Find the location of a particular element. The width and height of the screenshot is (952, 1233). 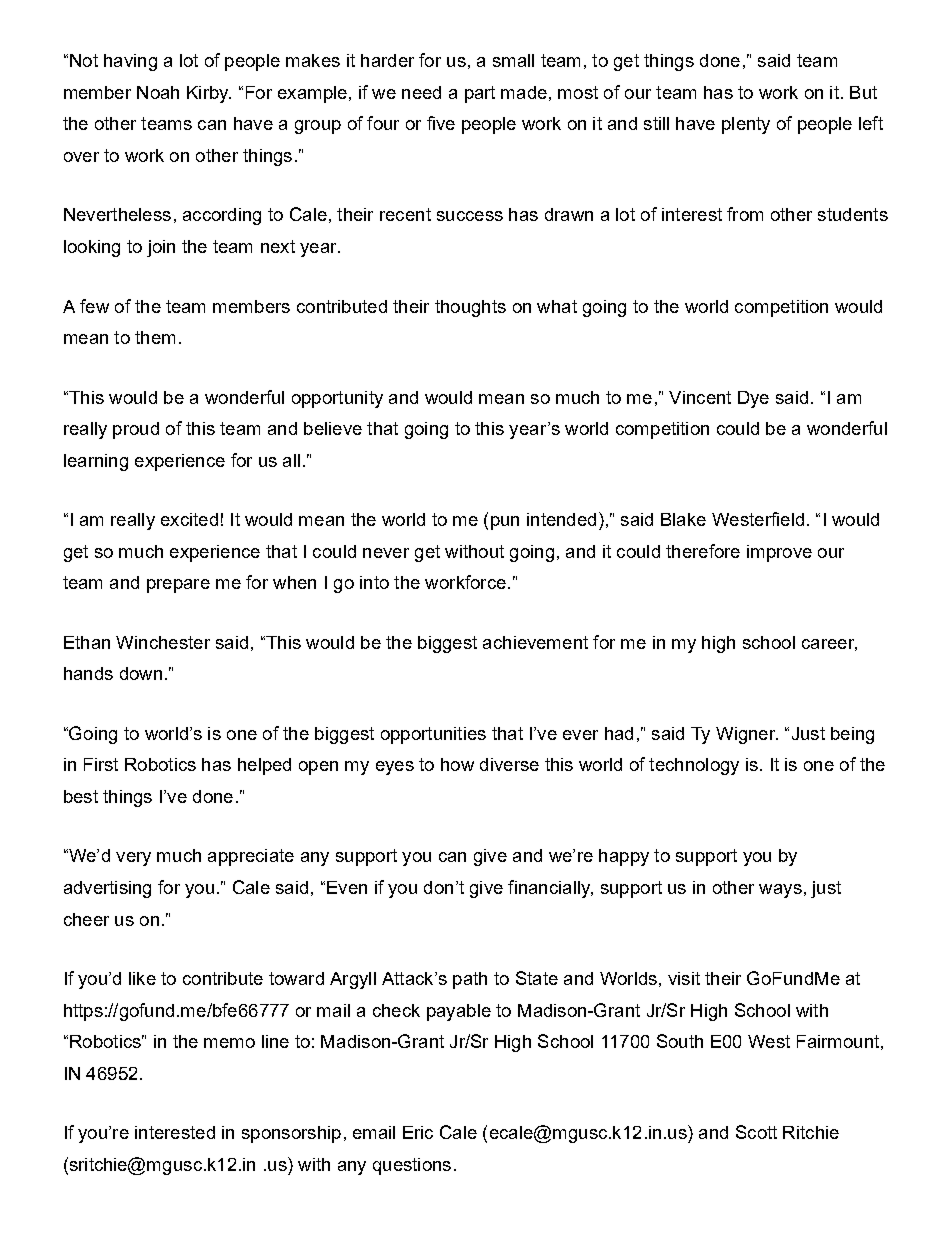

Scott is located at coordinates (756, 1132).
